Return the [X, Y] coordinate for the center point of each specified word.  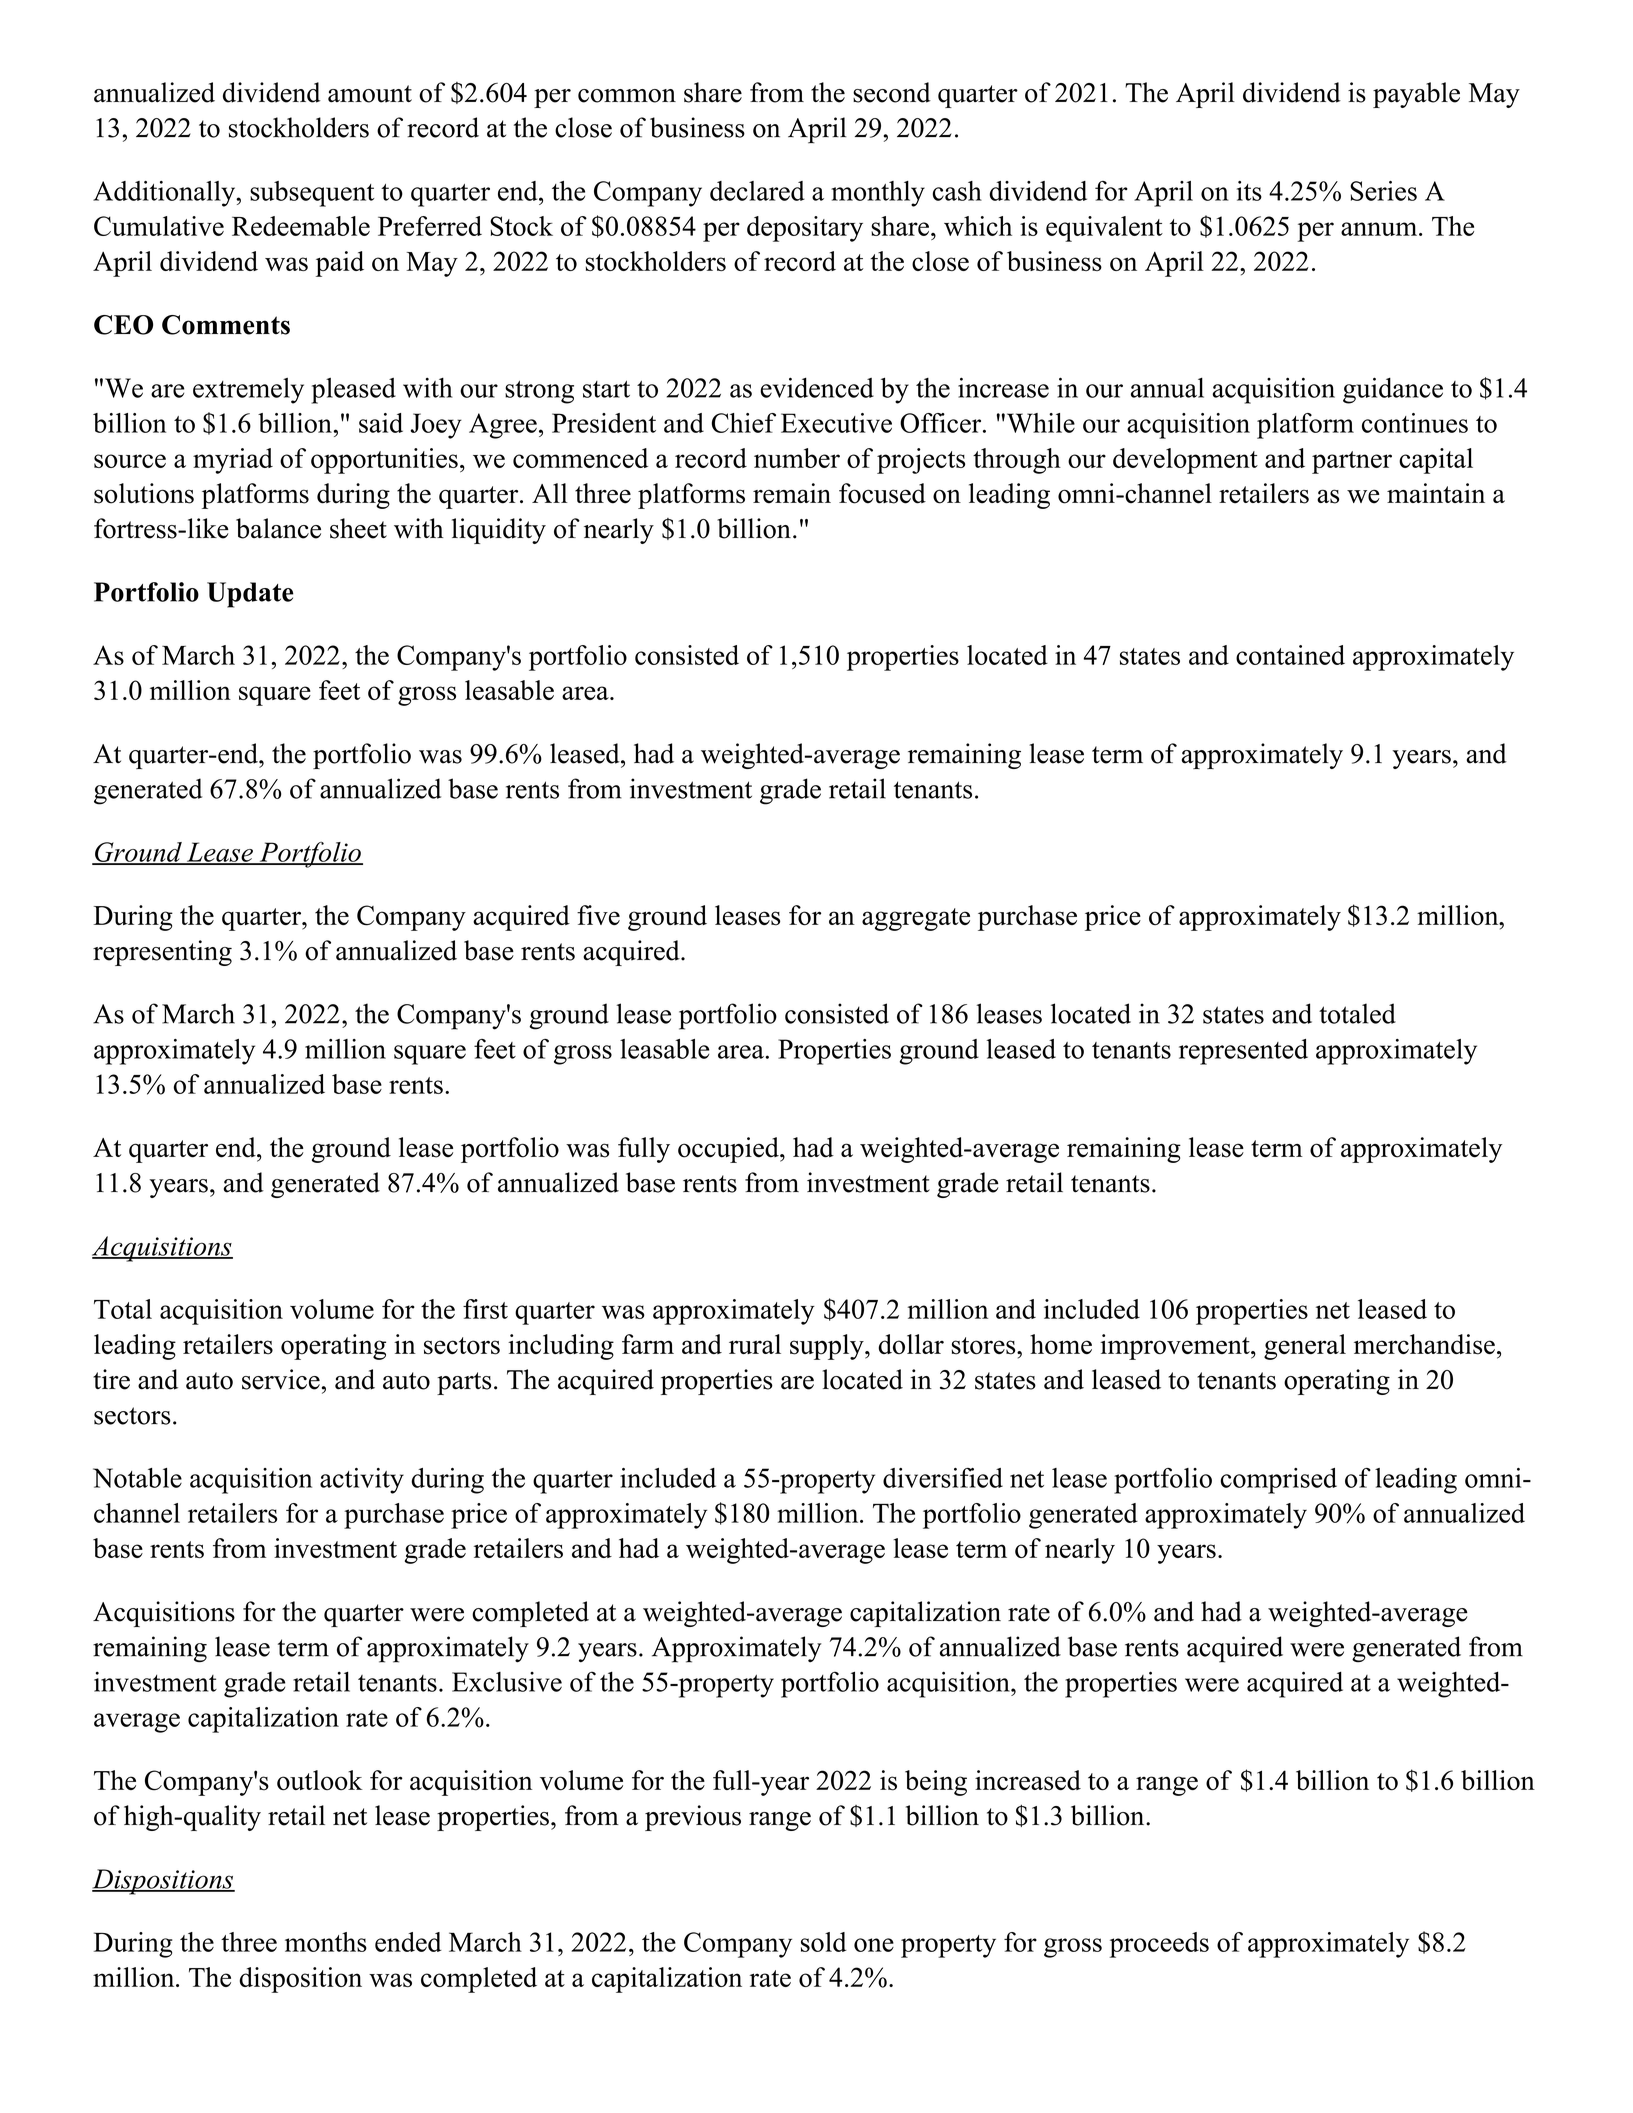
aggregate [916, 919]
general [1305, 1347]
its [1249, 191]
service [281, 1379]
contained [1290, 655]
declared [757, 191]
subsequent [312, 194]
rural [755, 1344]
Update [250, 595]
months [326, 1942]
